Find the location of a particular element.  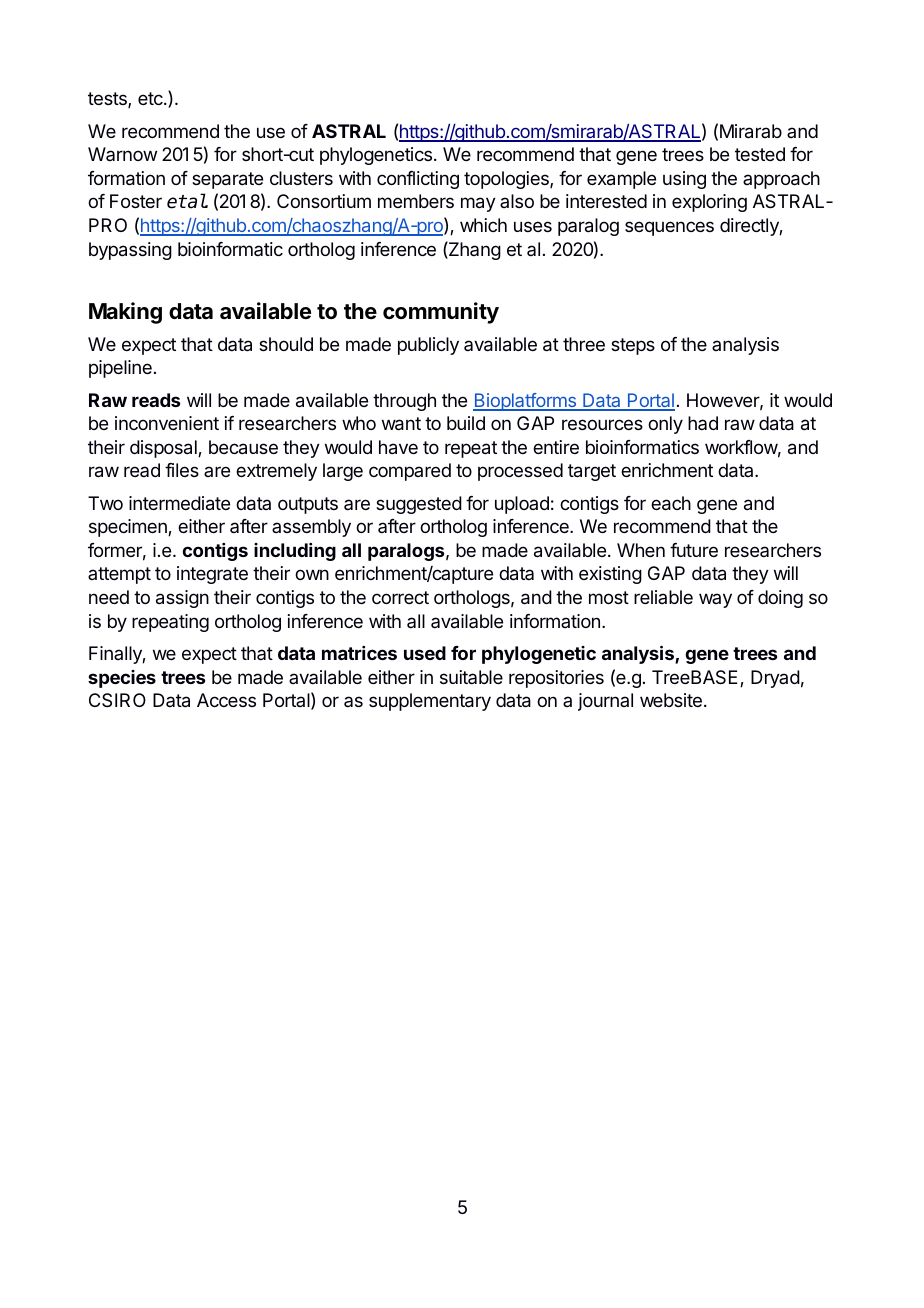

etc is located at coordinates (151, 98).
